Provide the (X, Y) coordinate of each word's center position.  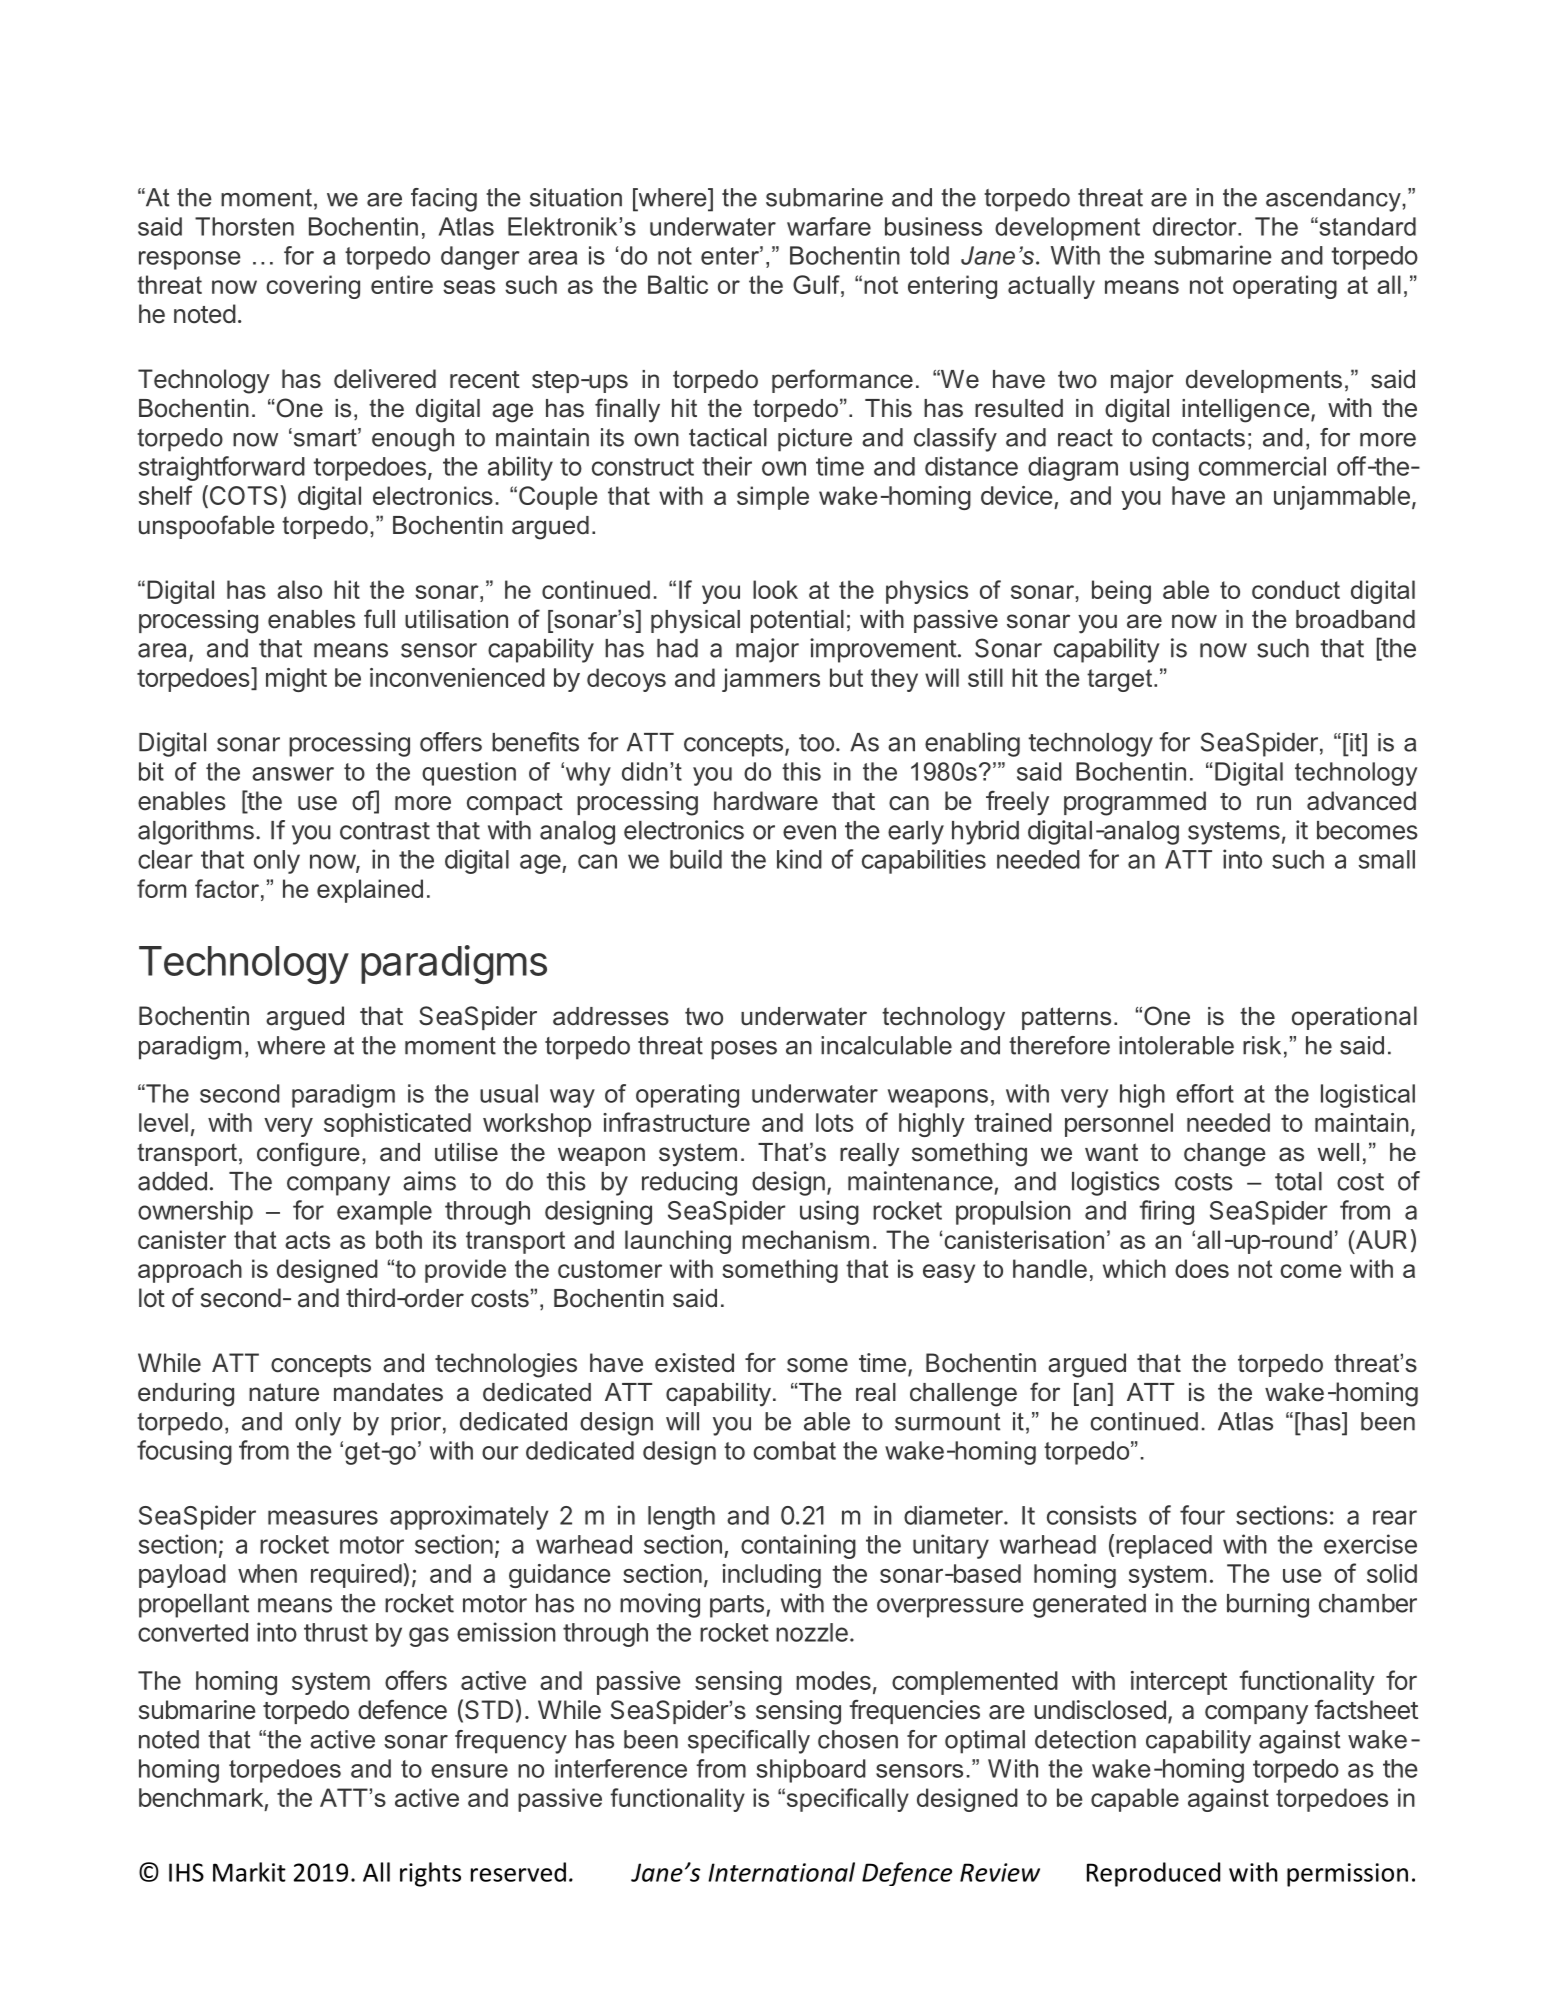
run (1274, 803)
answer (293, 774)
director (1196, 226)
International (781, 1872)
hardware (766, 801)
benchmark (201, 1797)
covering (313, 287)
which (1134, 1268)
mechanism (805, 1239)
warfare (829, 226)
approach (190, 1271)
